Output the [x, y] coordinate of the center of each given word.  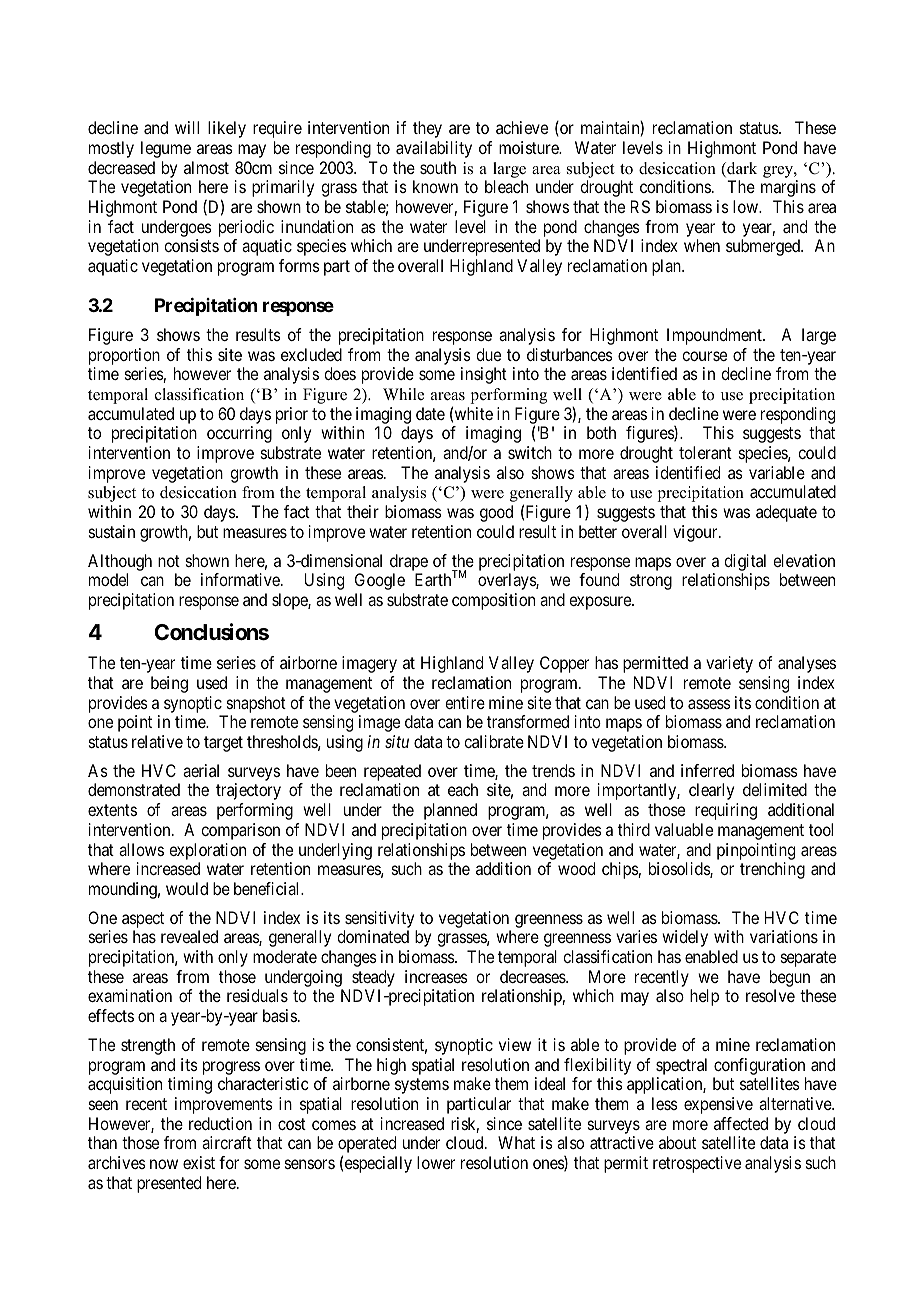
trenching [772, 870]
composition [493, 601]
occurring [239, 434]
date [430, 413]
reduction [220, 1123]
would [187, 888]
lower [436, 1162]
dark [741, 169]
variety [729, 664]
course [704, 356]
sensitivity [379, 919]
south [438, 167]
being [169, 684]
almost [206, 167]
